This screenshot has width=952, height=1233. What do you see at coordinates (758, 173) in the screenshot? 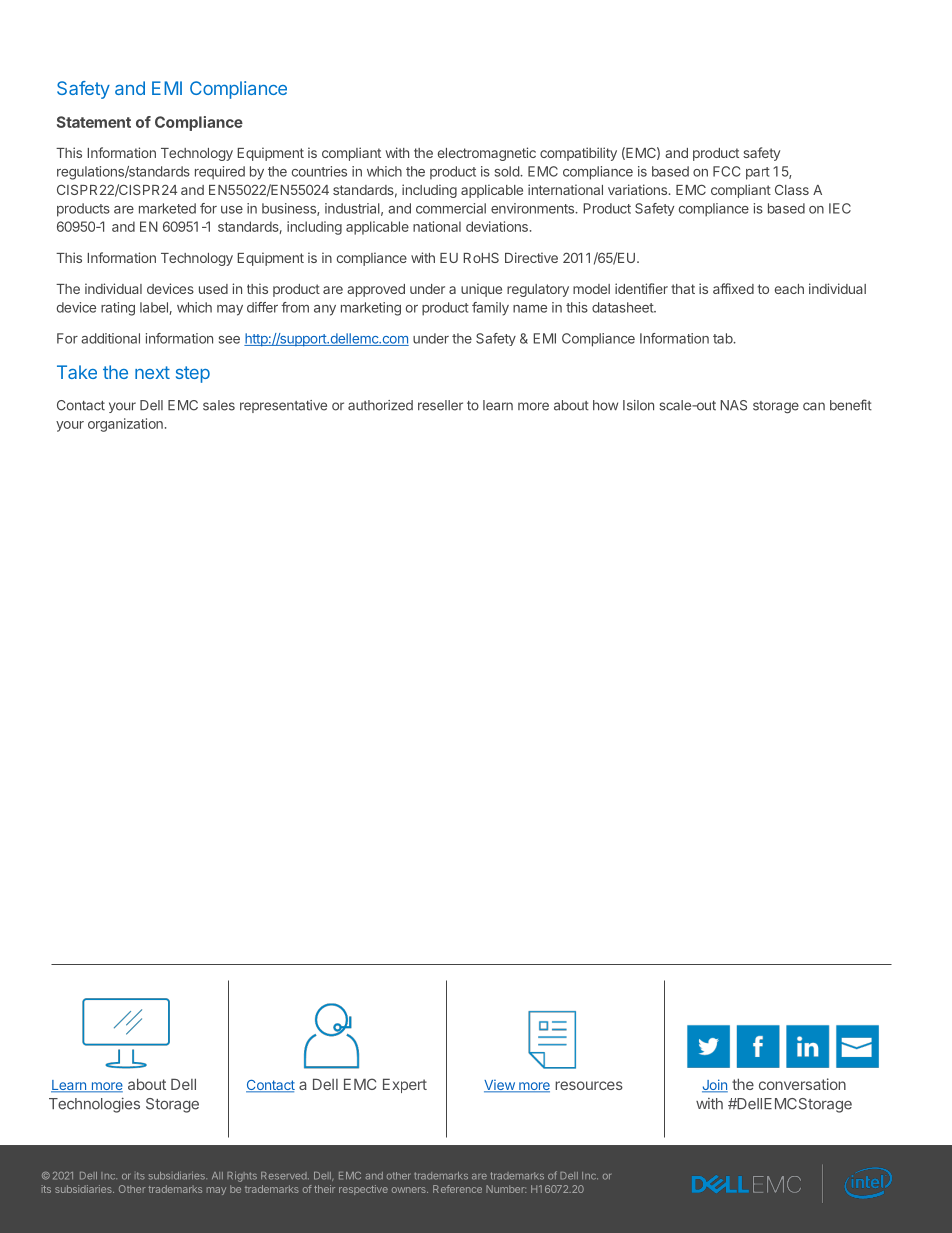
I see `part` at bounding box center [758, 173].
